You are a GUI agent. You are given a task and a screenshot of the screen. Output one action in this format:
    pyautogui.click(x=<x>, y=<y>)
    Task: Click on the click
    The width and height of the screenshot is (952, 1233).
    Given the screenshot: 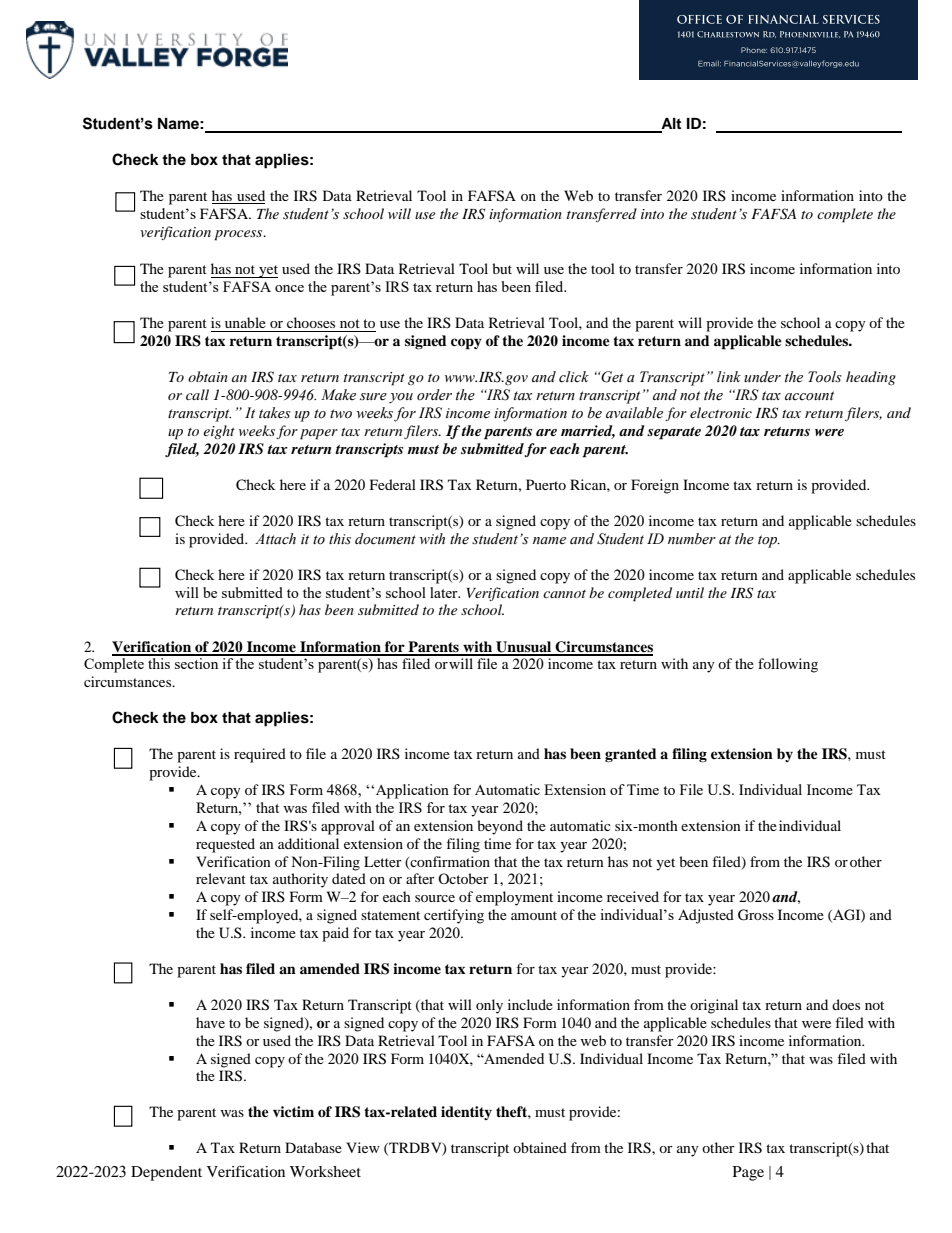 What is the action you would take?
    pyautogui.click(x=574, y=377)
